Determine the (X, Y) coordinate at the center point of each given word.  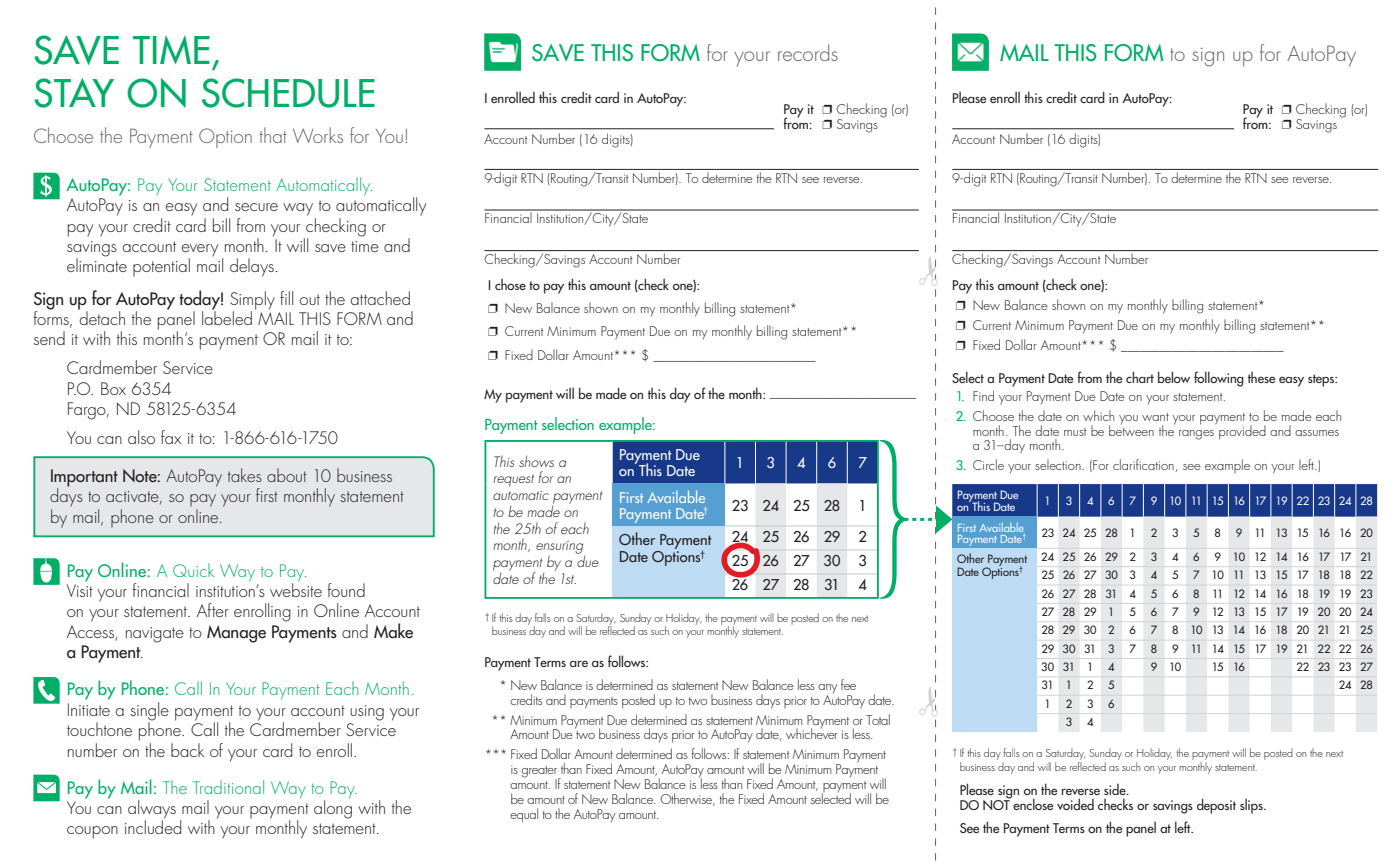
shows (536, 461)
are (579, 664)
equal (524, 815)
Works (318, 135)
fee (848, 684)
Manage (236, 634)
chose (510, 284)
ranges (1196, 435)
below (1174, 377)
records (808, 52)
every (199, 251)
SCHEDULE (288, 93)
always (152, 810)
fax (171, 437)
